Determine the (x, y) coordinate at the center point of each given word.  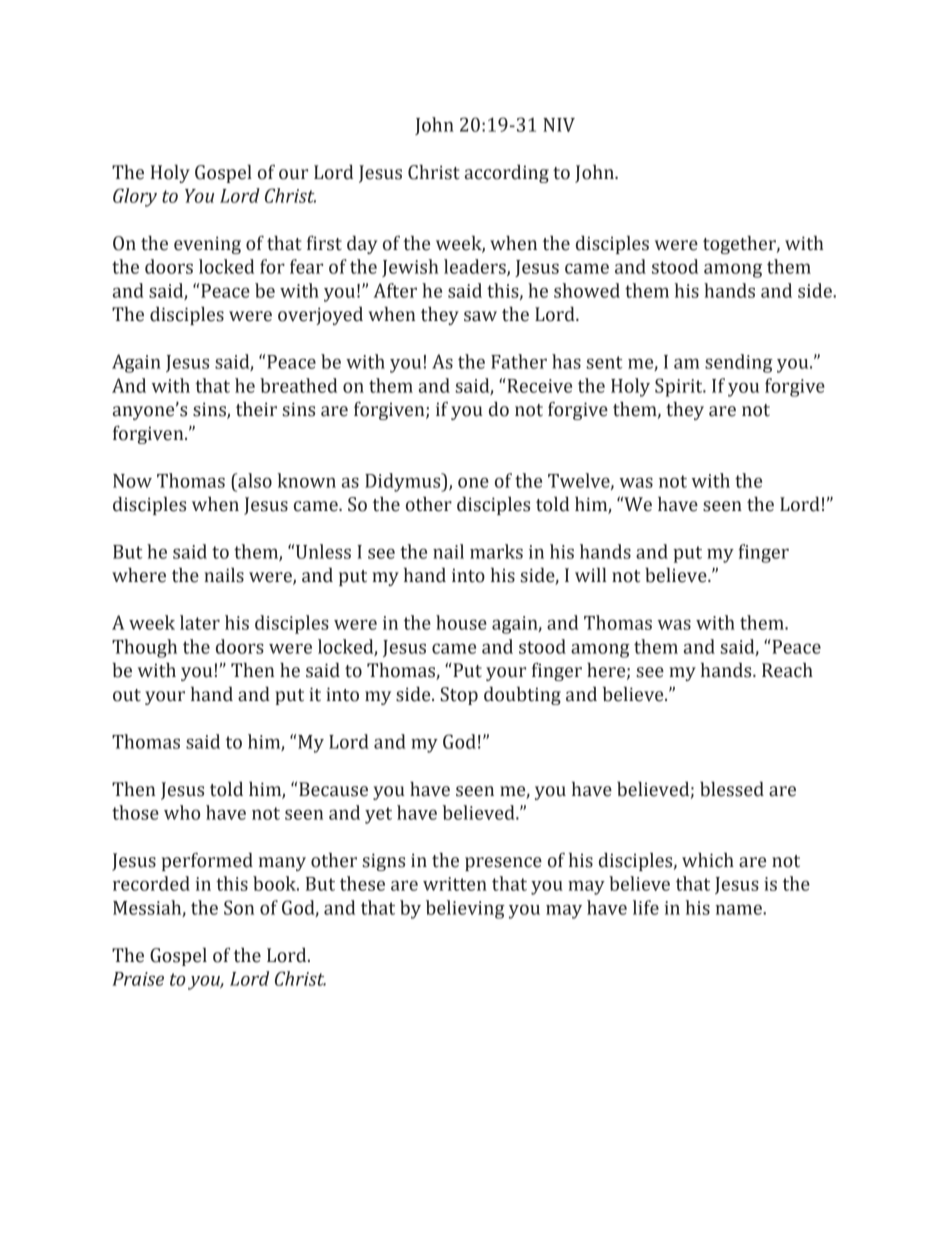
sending (739, 363)
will (590, 575)
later (200, 622)
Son (239, 907)
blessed (732, 789)
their (256, 409)
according (507, 174)
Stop (459, 696)
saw (480, 316)
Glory (135, 197)
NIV (559, 125)
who (182, 812)
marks (496, 551)
